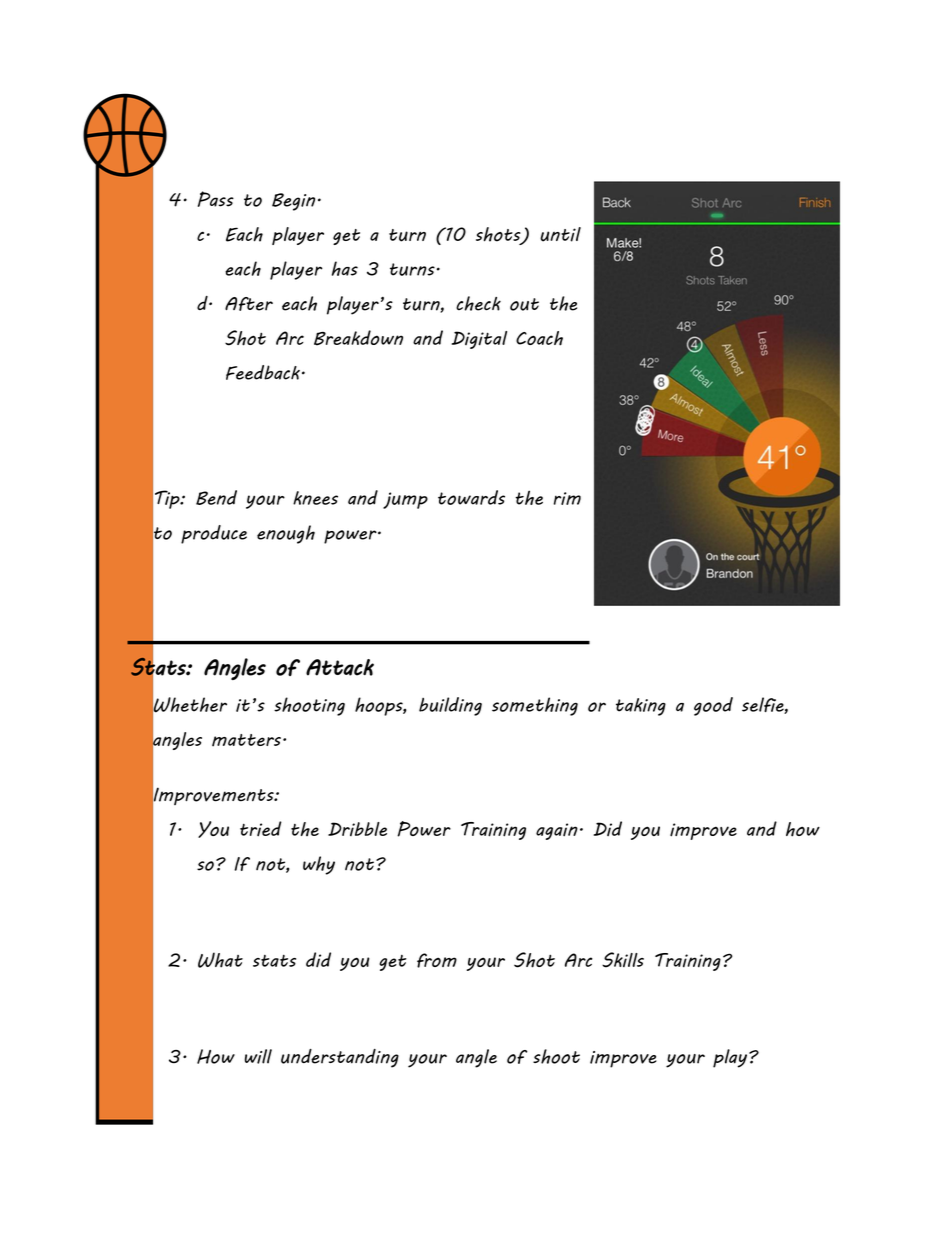  I want to click on from, so click(437, 960).
